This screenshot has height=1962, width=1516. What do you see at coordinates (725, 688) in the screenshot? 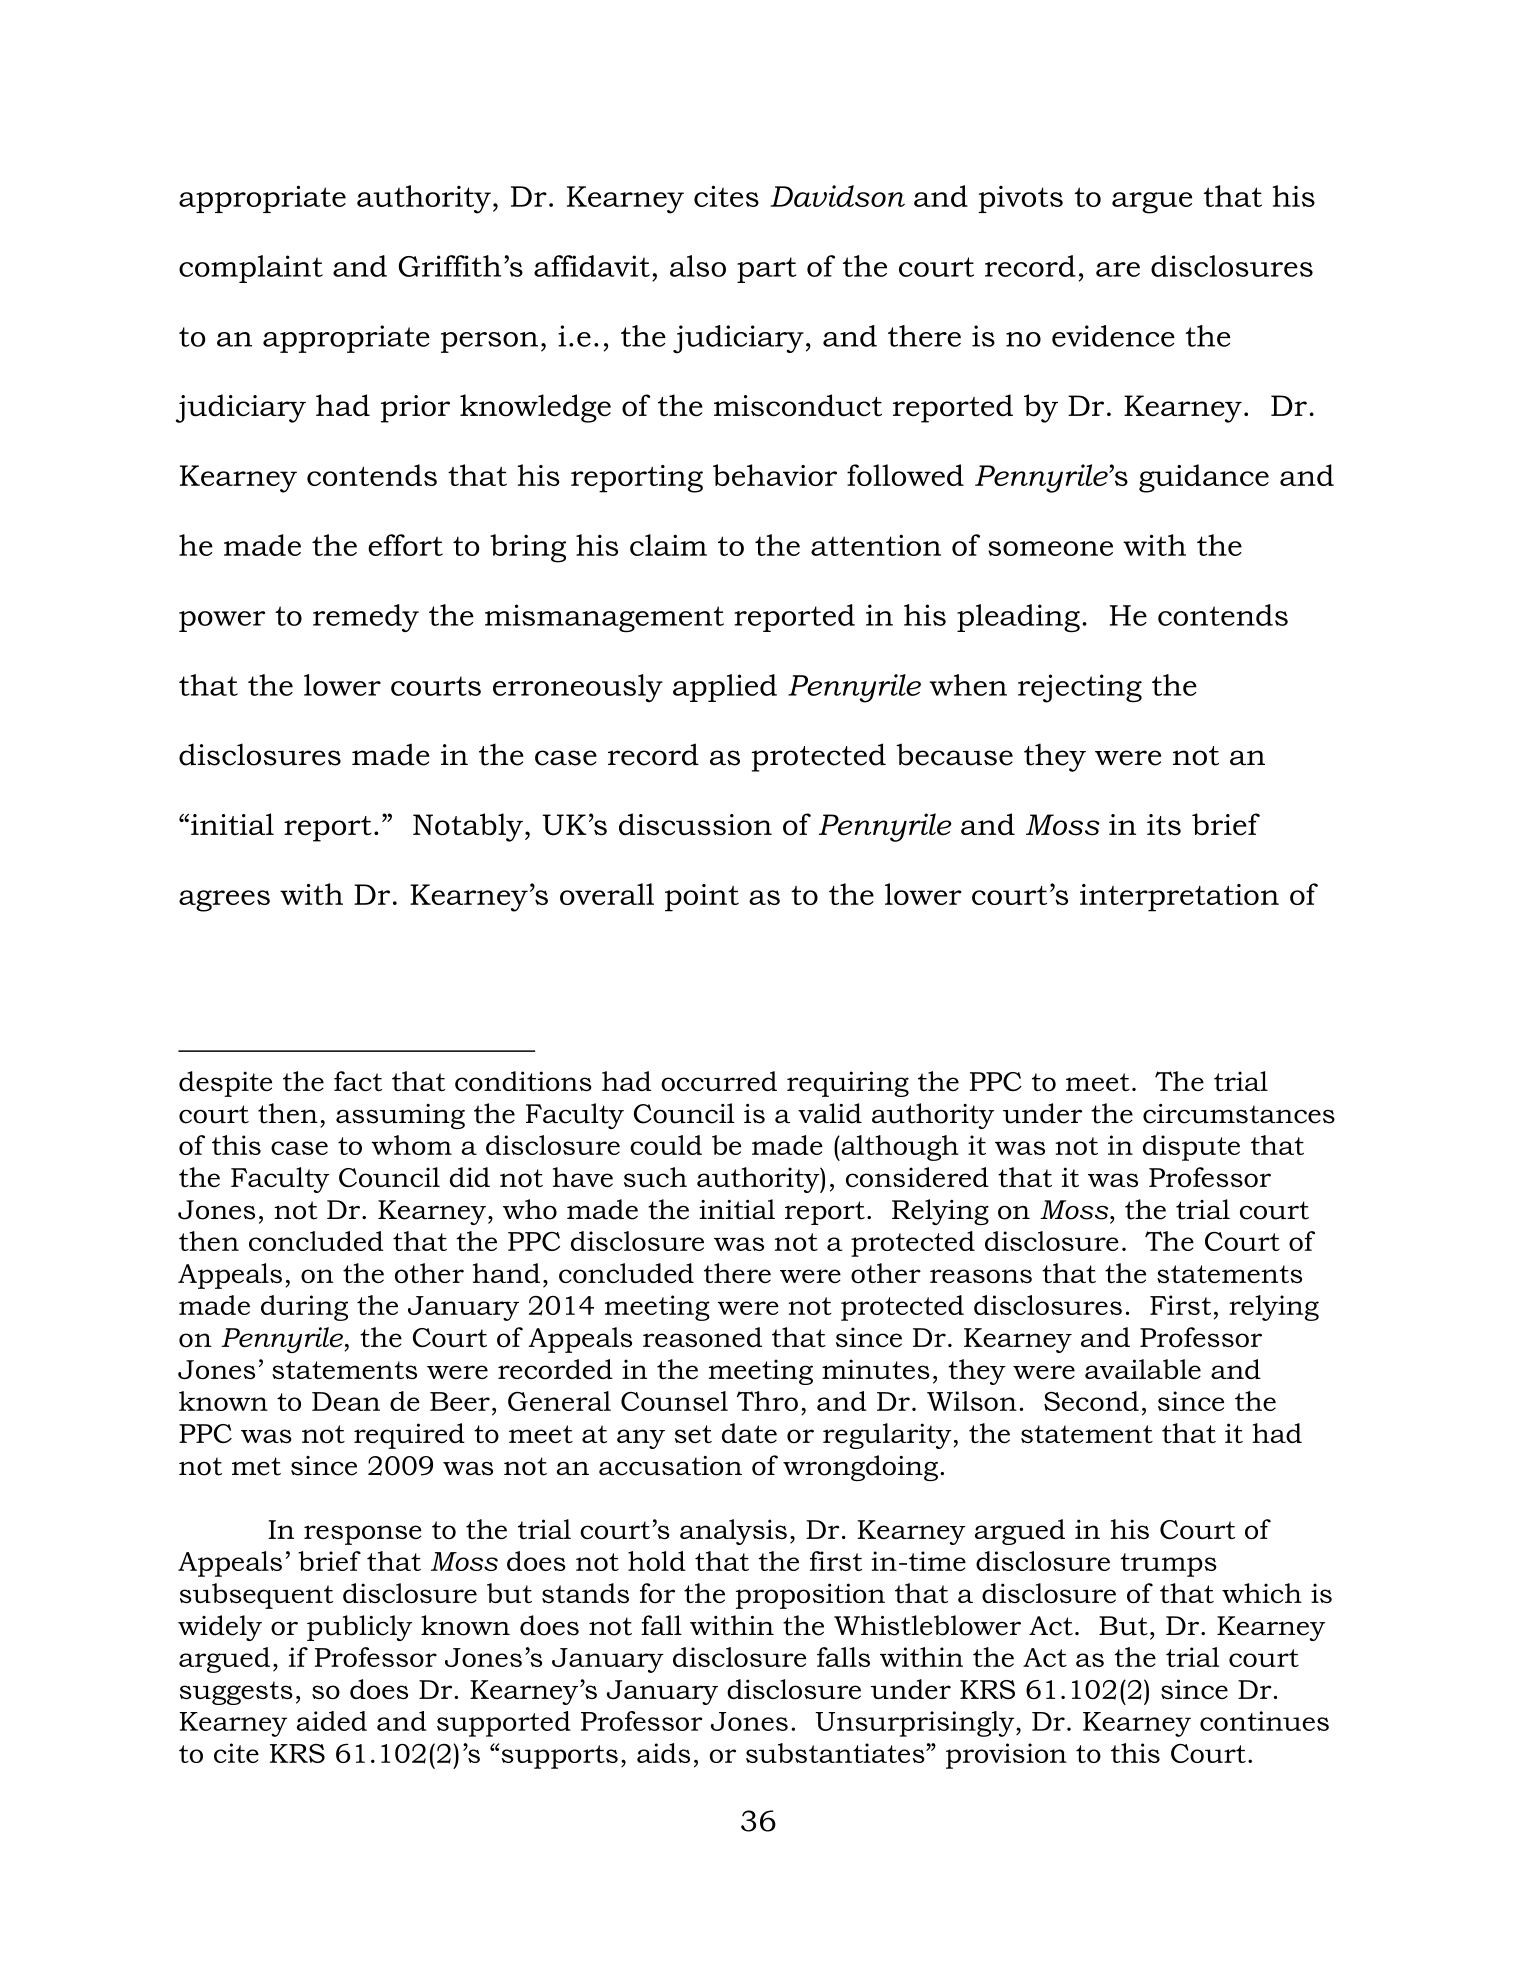
I see `applied` at bounding box center [725, 688].
